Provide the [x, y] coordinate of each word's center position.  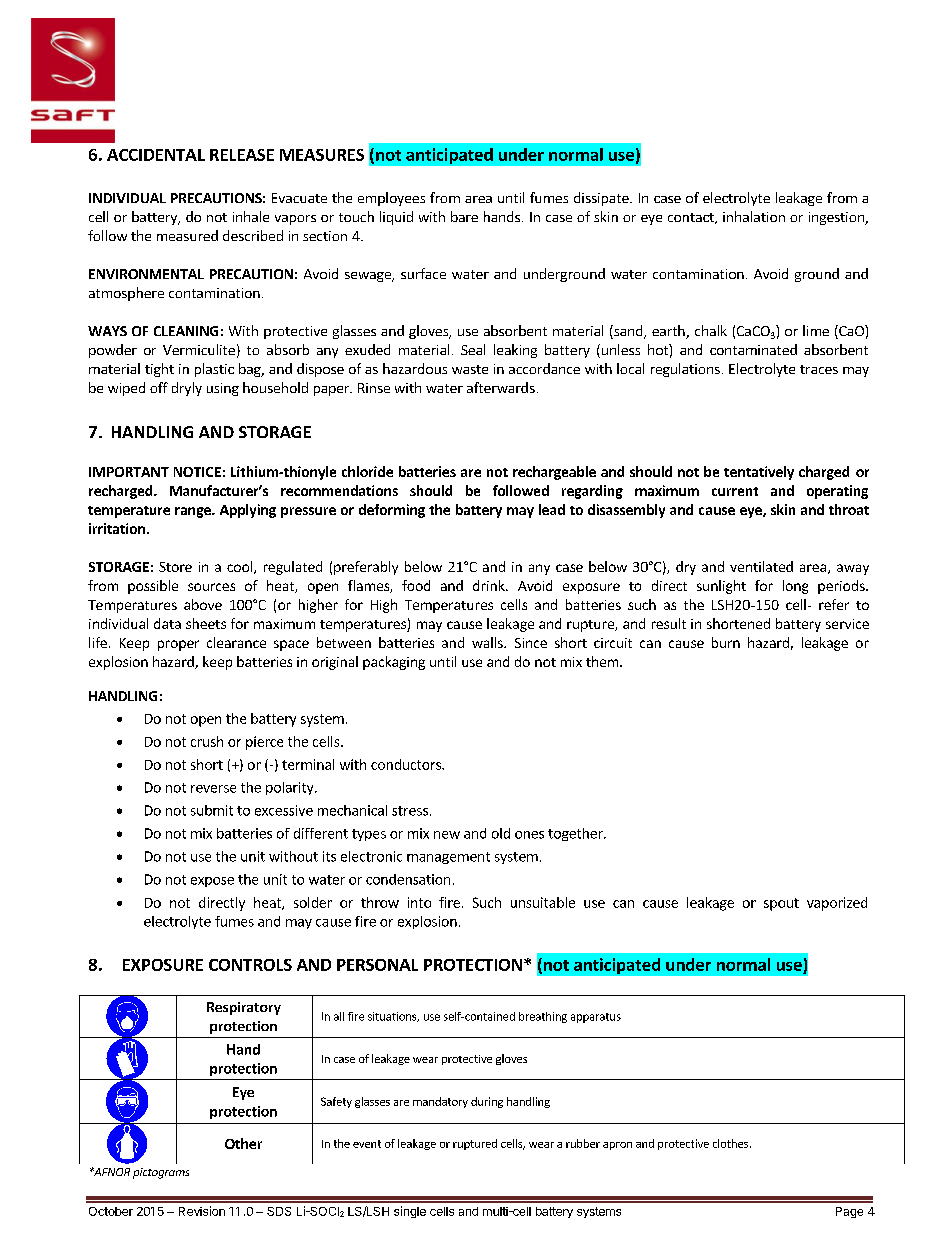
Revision [202, 1211]
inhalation [754, 216]
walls [488, 642]
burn [726, 642]
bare [464, 216]
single [410, 1212]
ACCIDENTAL [156, 155]
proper [178, 645]
